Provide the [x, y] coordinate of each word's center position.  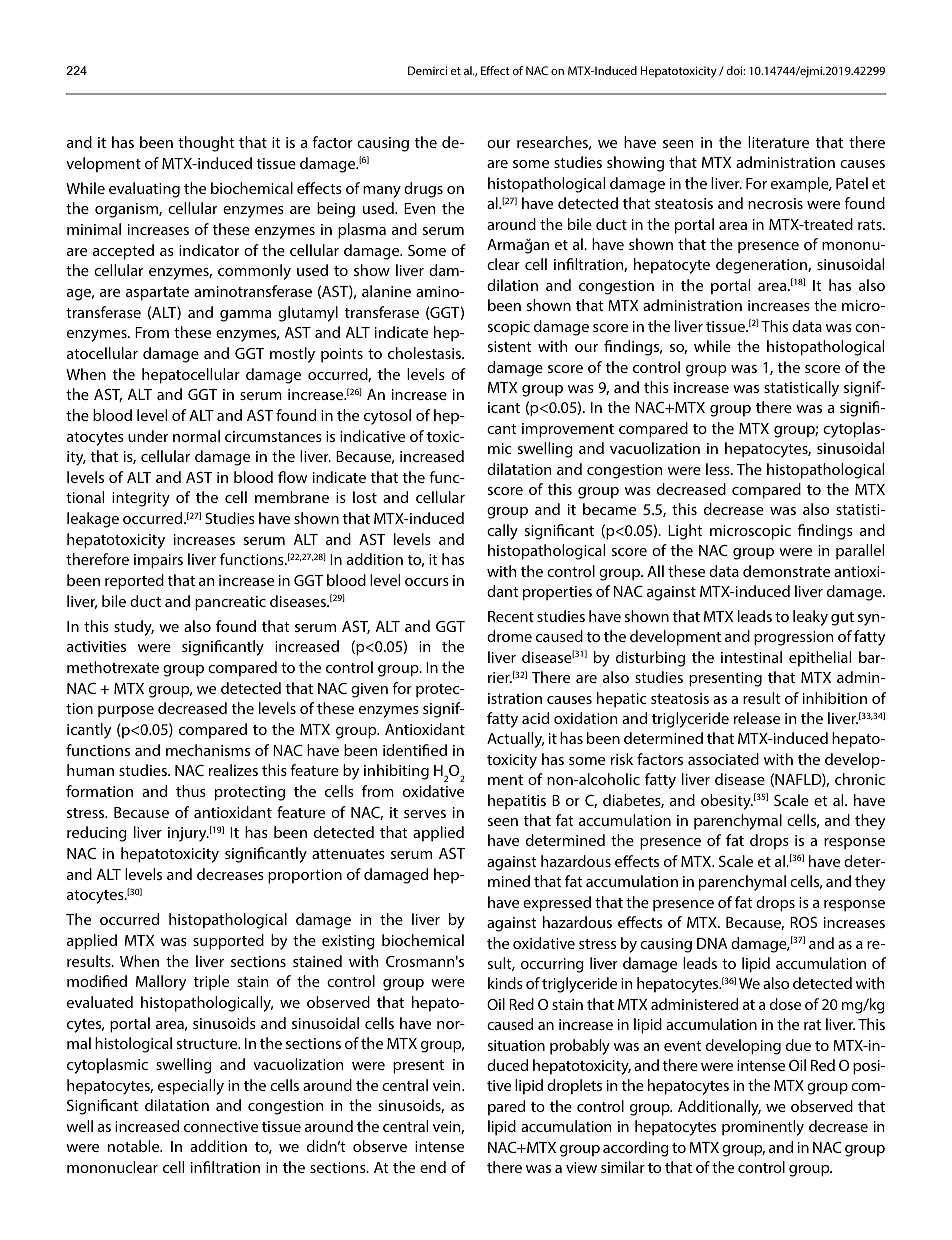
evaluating [144, 190]
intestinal [751, 657]
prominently [763, 1128]
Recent [511, 616]
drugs [423, 190]
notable [135, 1146]
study [134, 628]
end [433, 1167]
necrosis [775, 203]
